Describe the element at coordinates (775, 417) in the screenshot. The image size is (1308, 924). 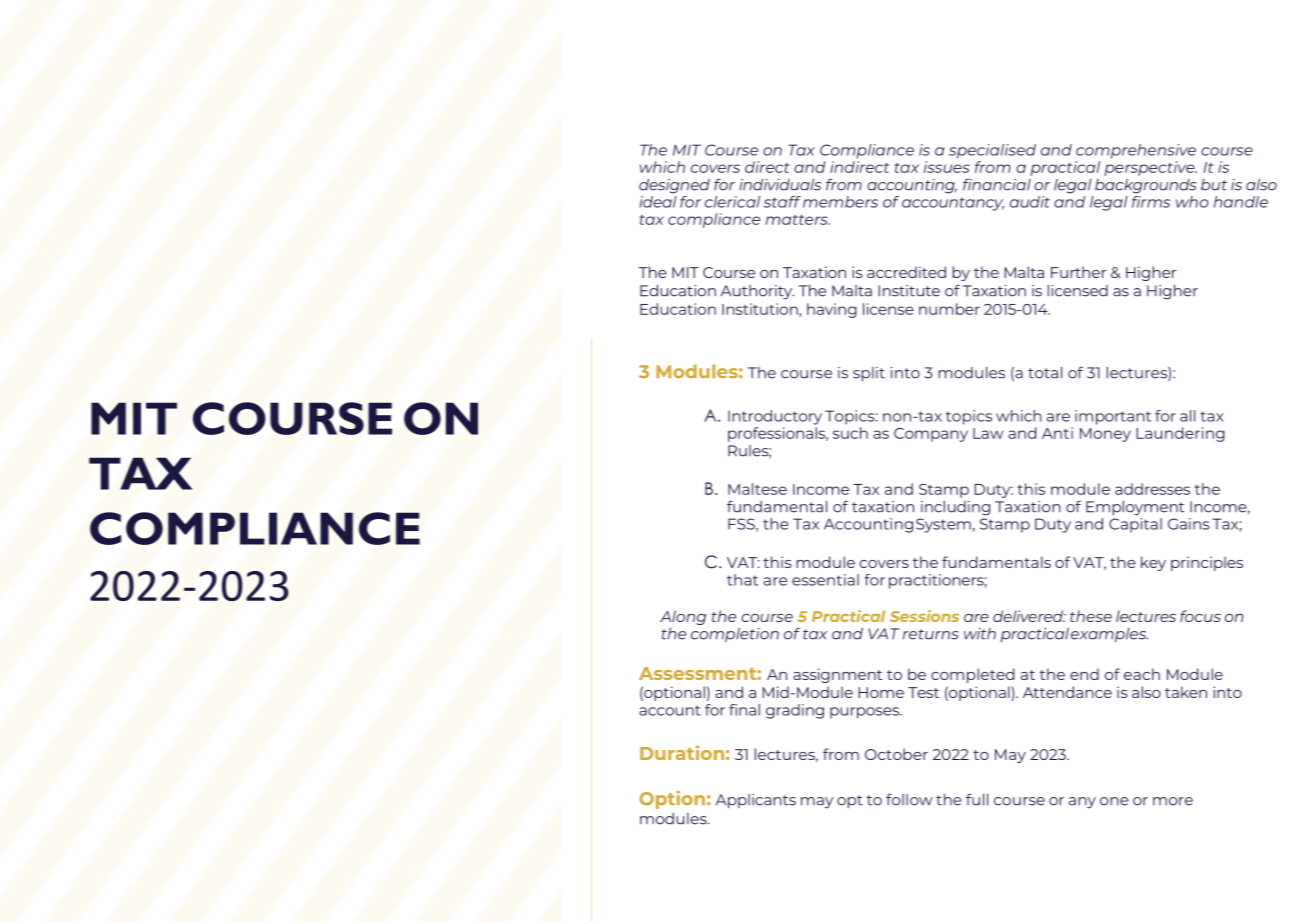
I see `Introductory` at that location.
